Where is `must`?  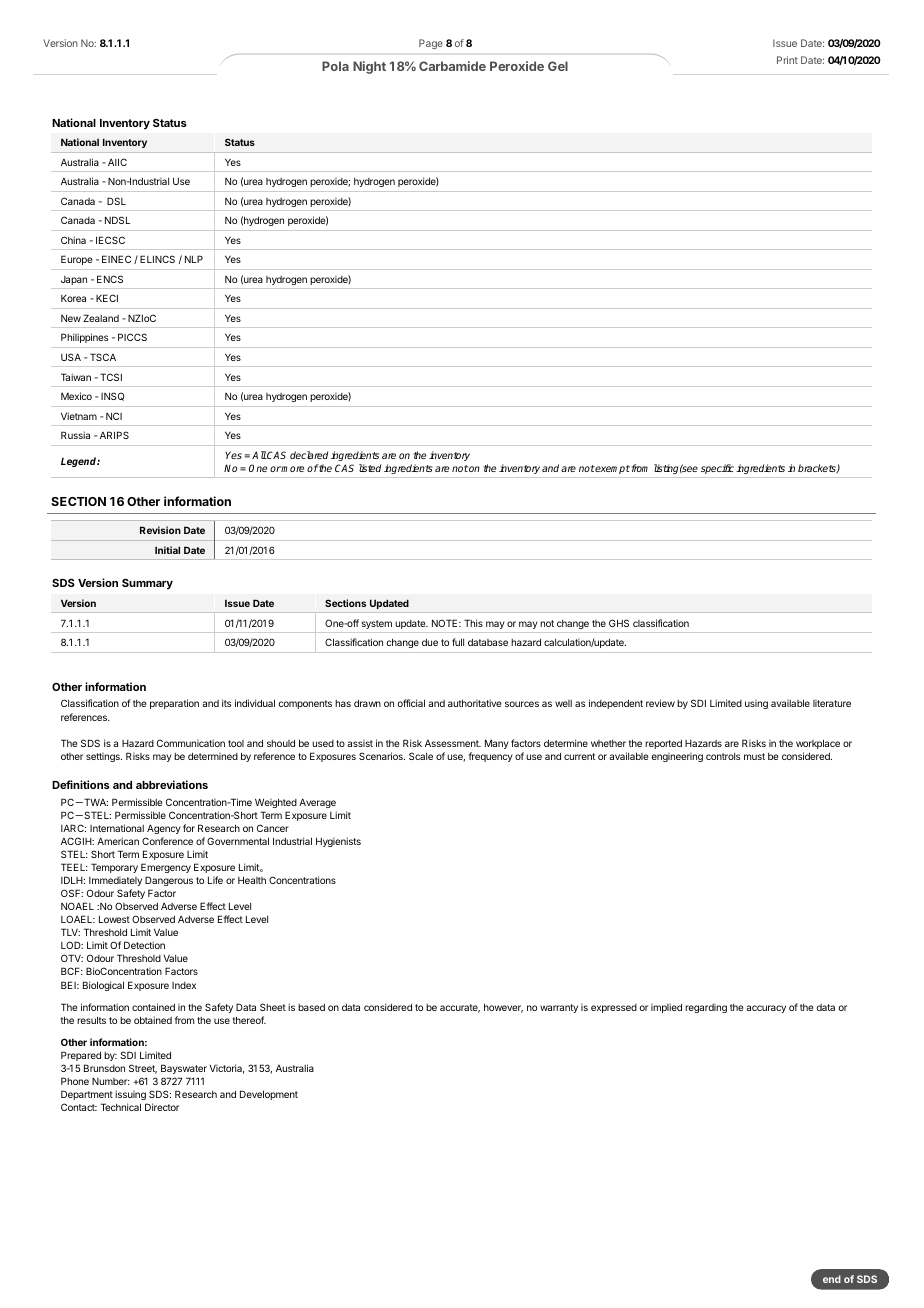
must is located at coordinates (754, 756).
